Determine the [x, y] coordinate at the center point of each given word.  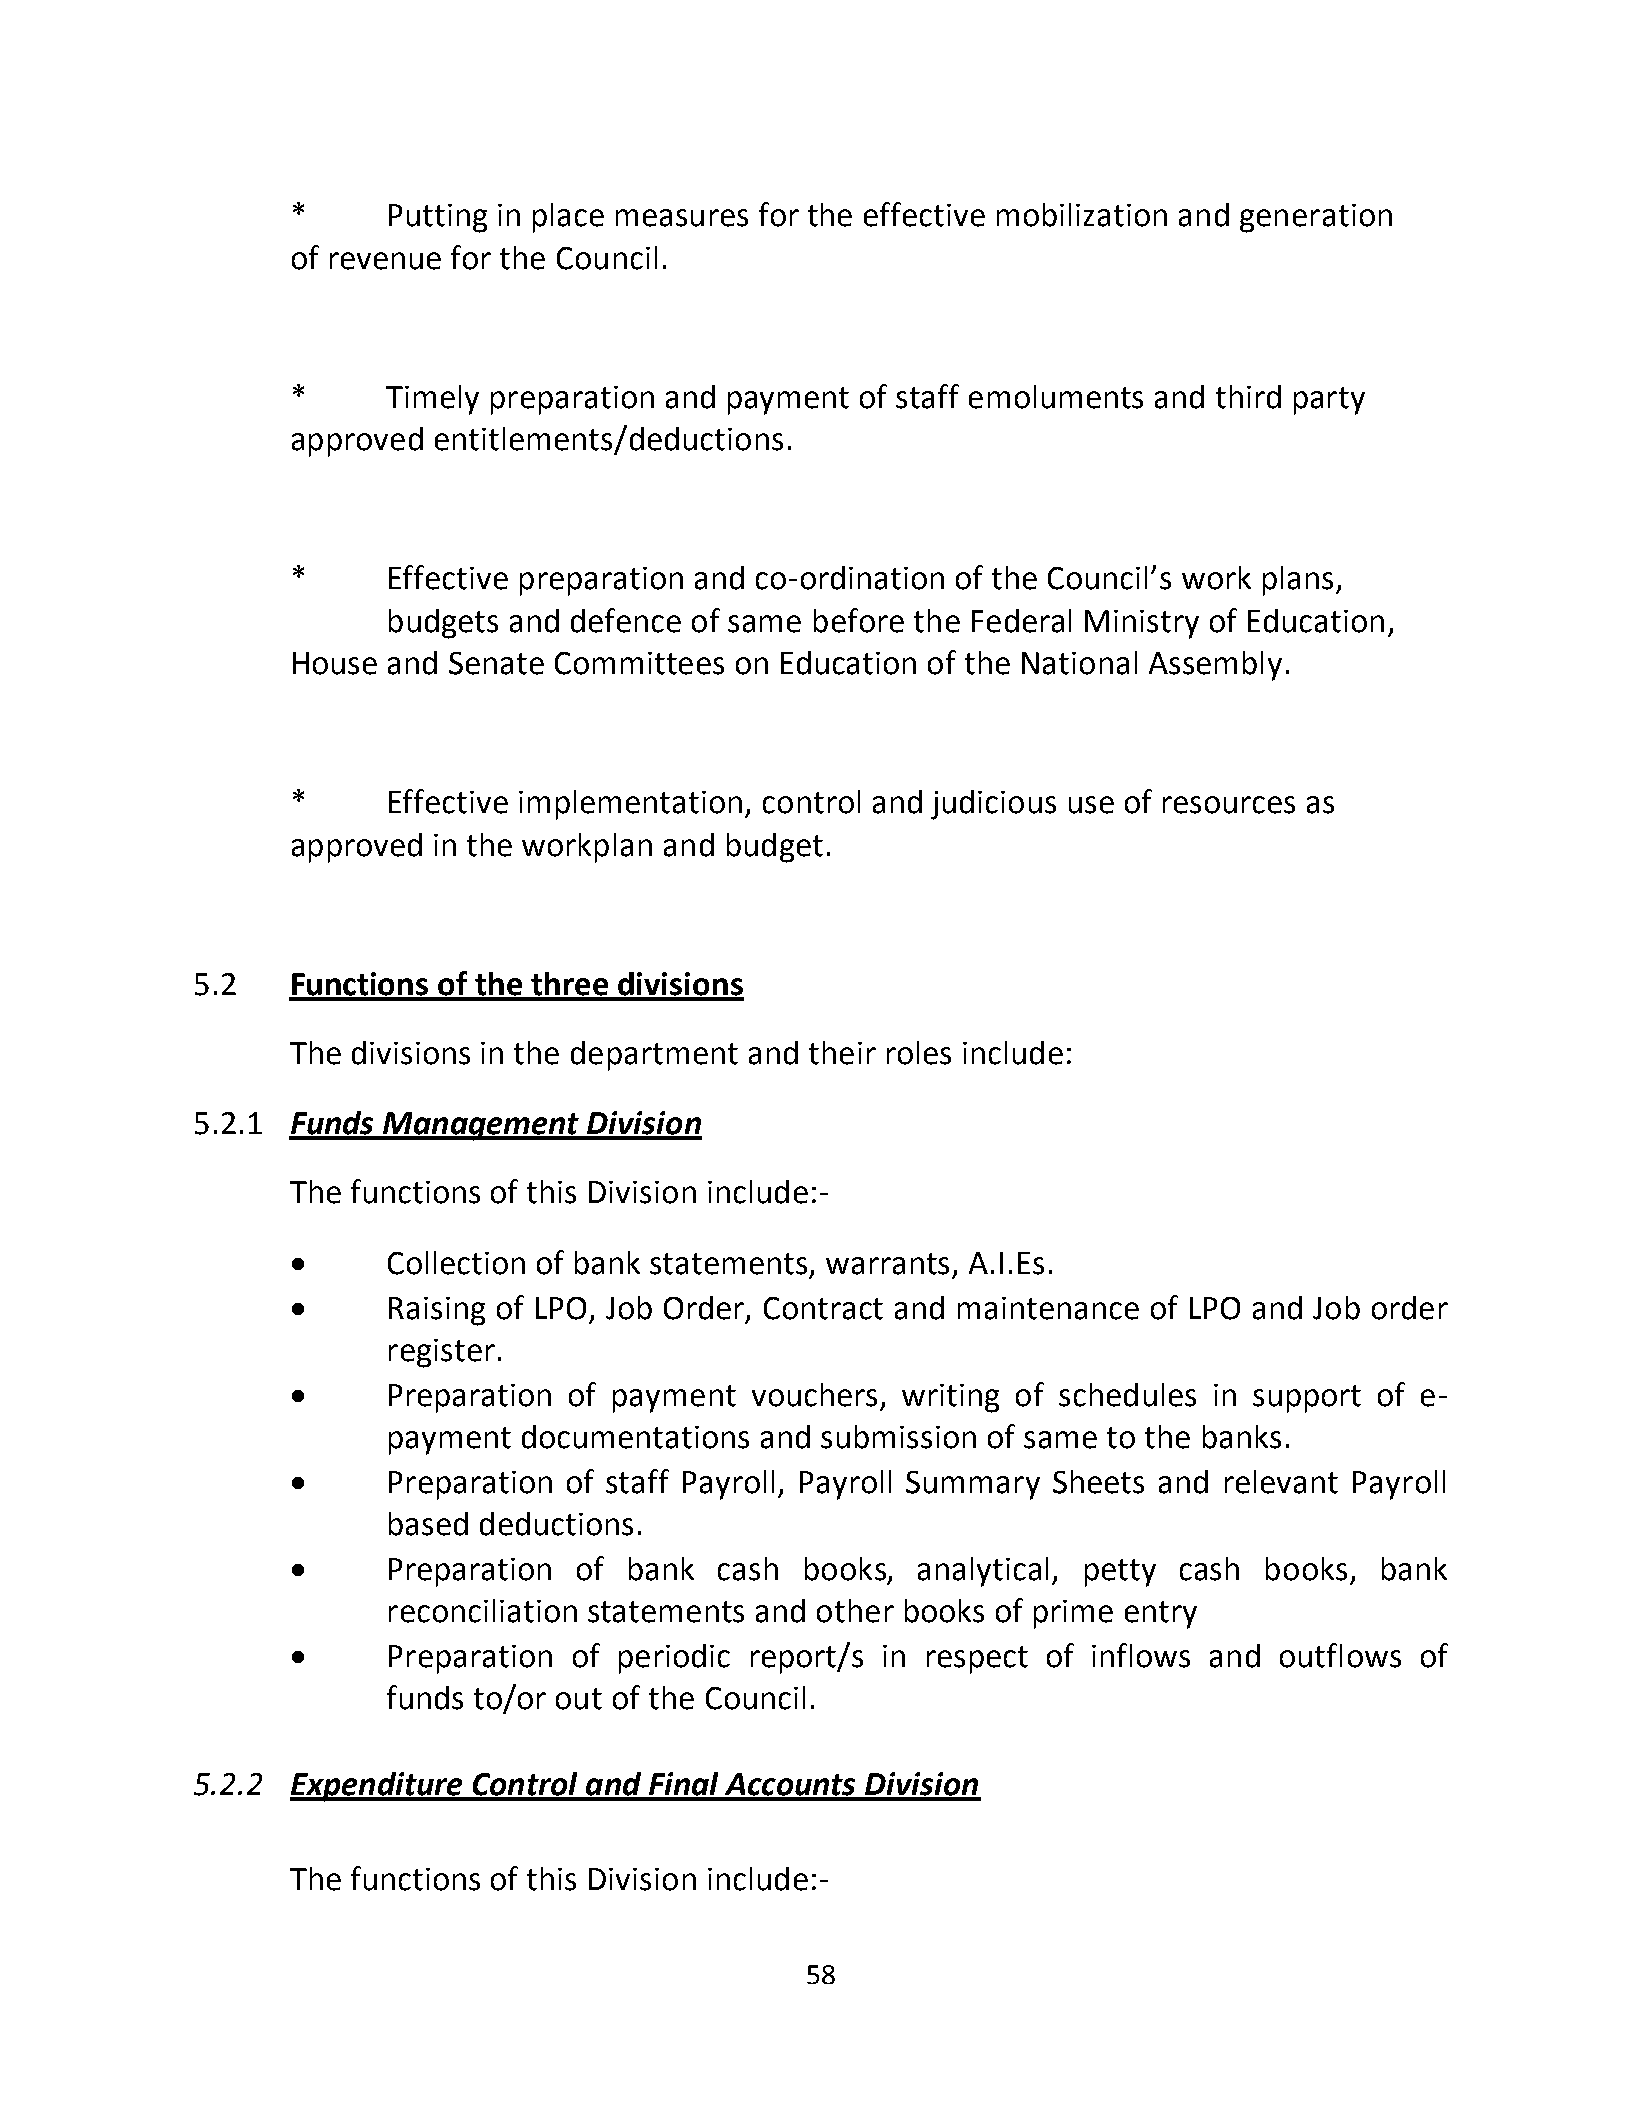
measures [682, 218]
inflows [1141, 1655]
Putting [438, 218]
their [842, 1053]
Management [481, 1126]
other [855, 1611]
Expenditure [377, 1787]
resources [1229, 805]
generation [1316, 218]
